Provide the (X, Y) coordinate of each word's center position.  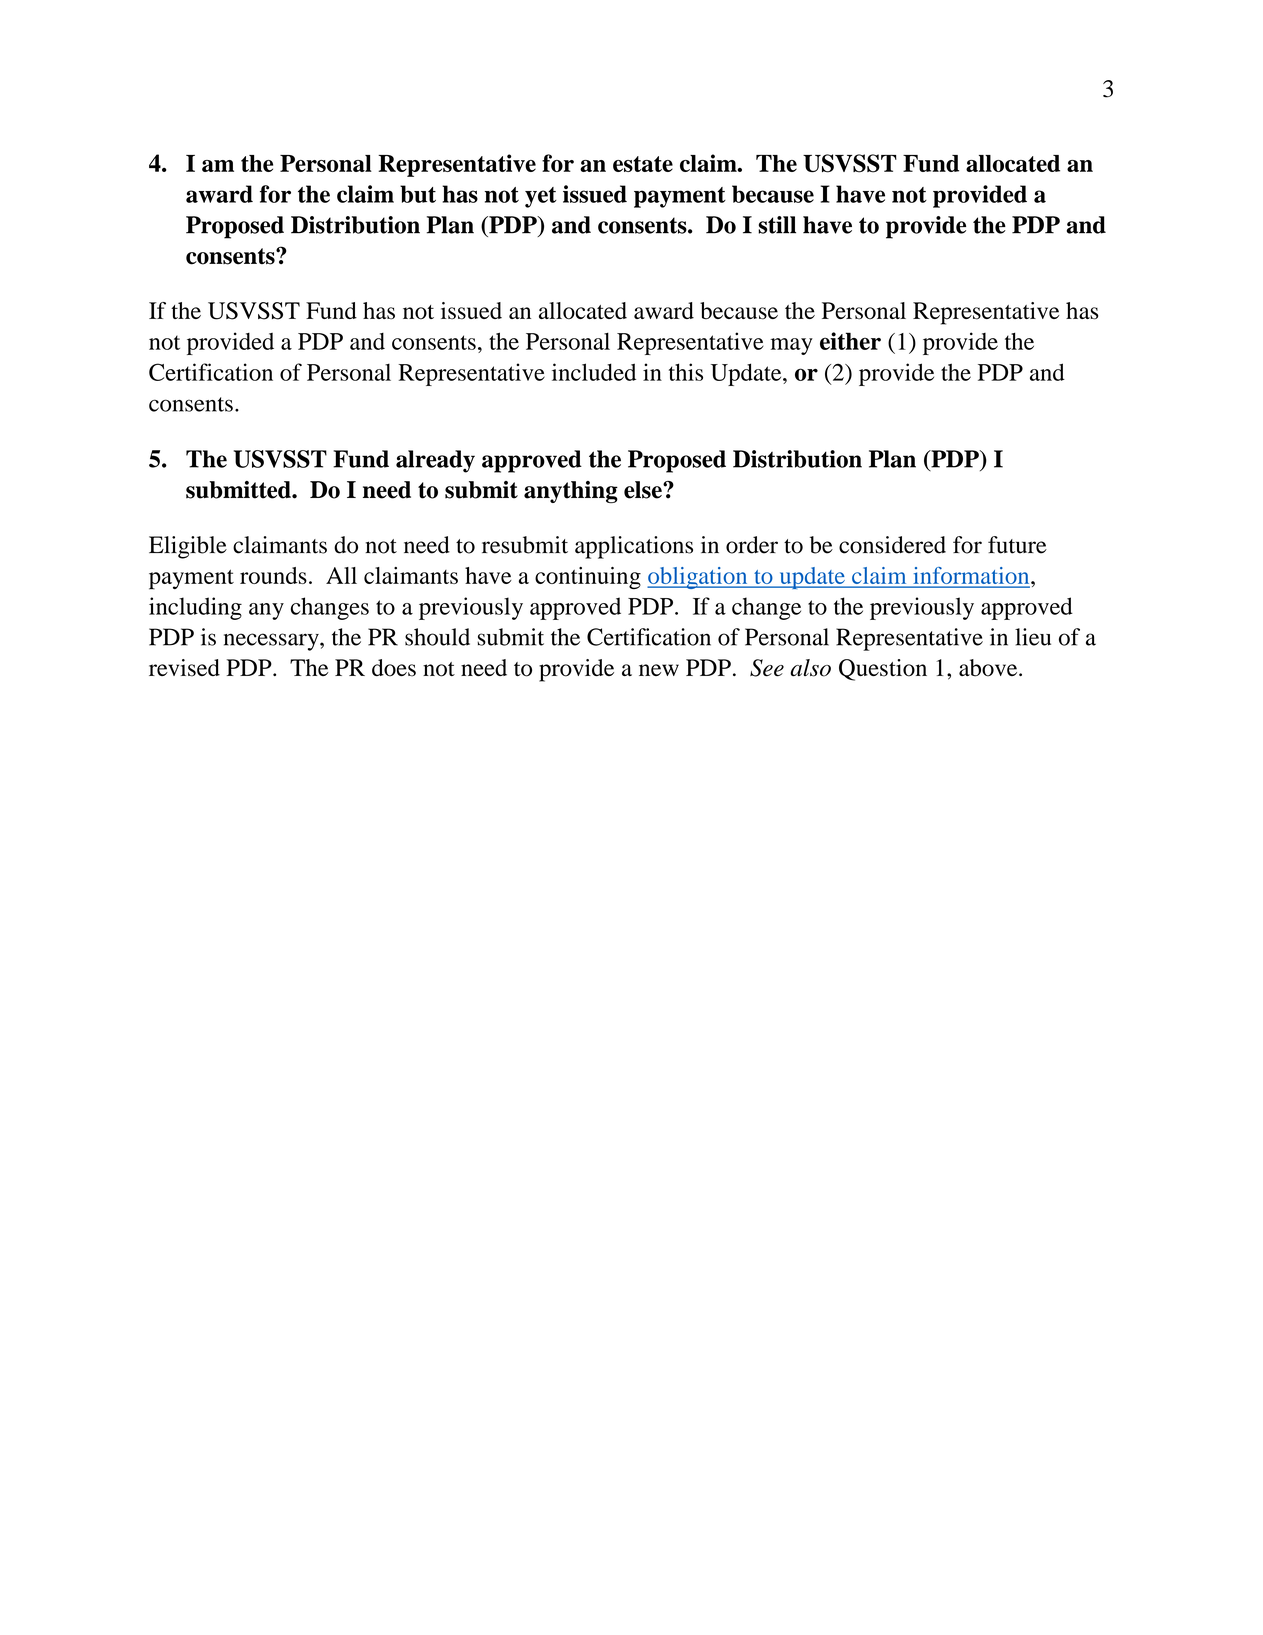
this (686, 372)
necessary (272, 642)
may (791, 346)
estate (643, 164)
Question (883, 670)
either (850, 341)
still (777, 225)
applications (634, 547)
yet (541, 197)
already (435, 461)
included (594, 372)
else (644, 490)
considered (892, 545)
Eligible (188, 547)
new (659, 670)
